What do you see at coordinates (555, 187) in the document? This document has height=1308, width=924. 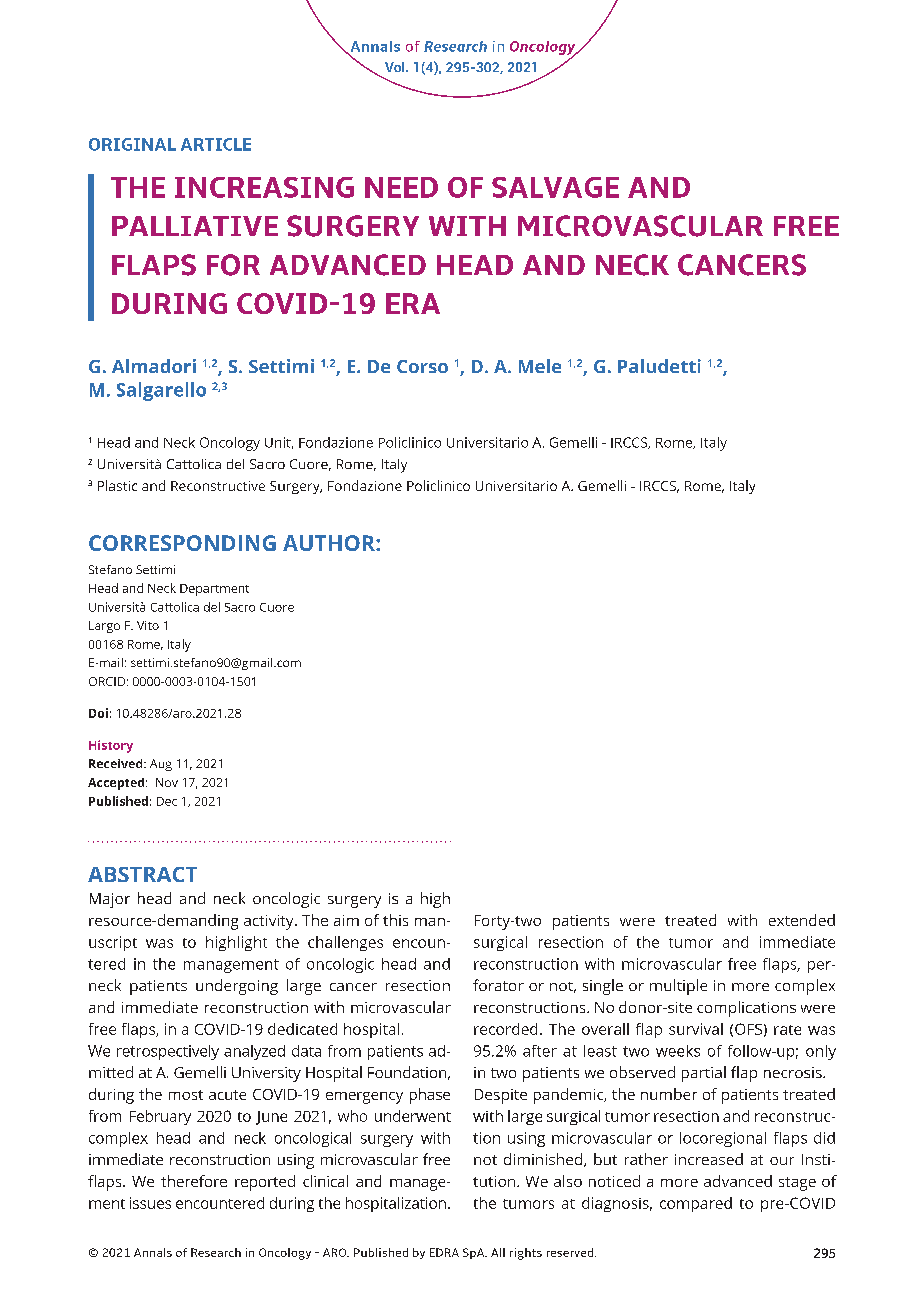 I see `SALVAGE` at bounding box center [555, 187].
